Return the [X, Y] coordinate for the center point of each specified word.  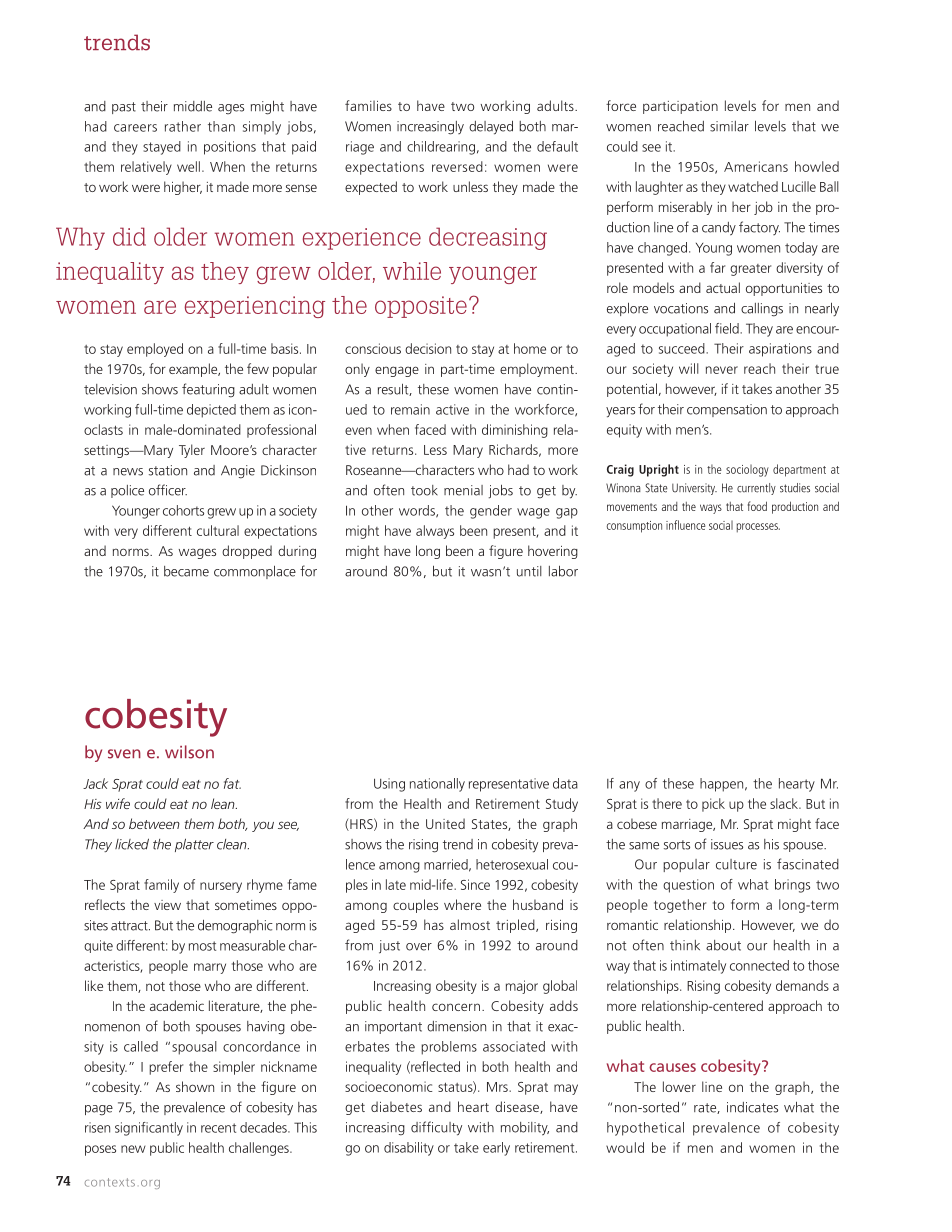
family [161, 886]
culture [736, 864]
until [529, 571]
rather [183, 126]
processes [758, 528]
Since [475, 884]
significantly [149, 1129]
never [722, 370]
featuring [208, 390]
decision [428, 348]
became [186, 571]
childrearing [441, 148]
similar [729, 126]
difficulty [436, 1128]
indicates [752, 1107]
